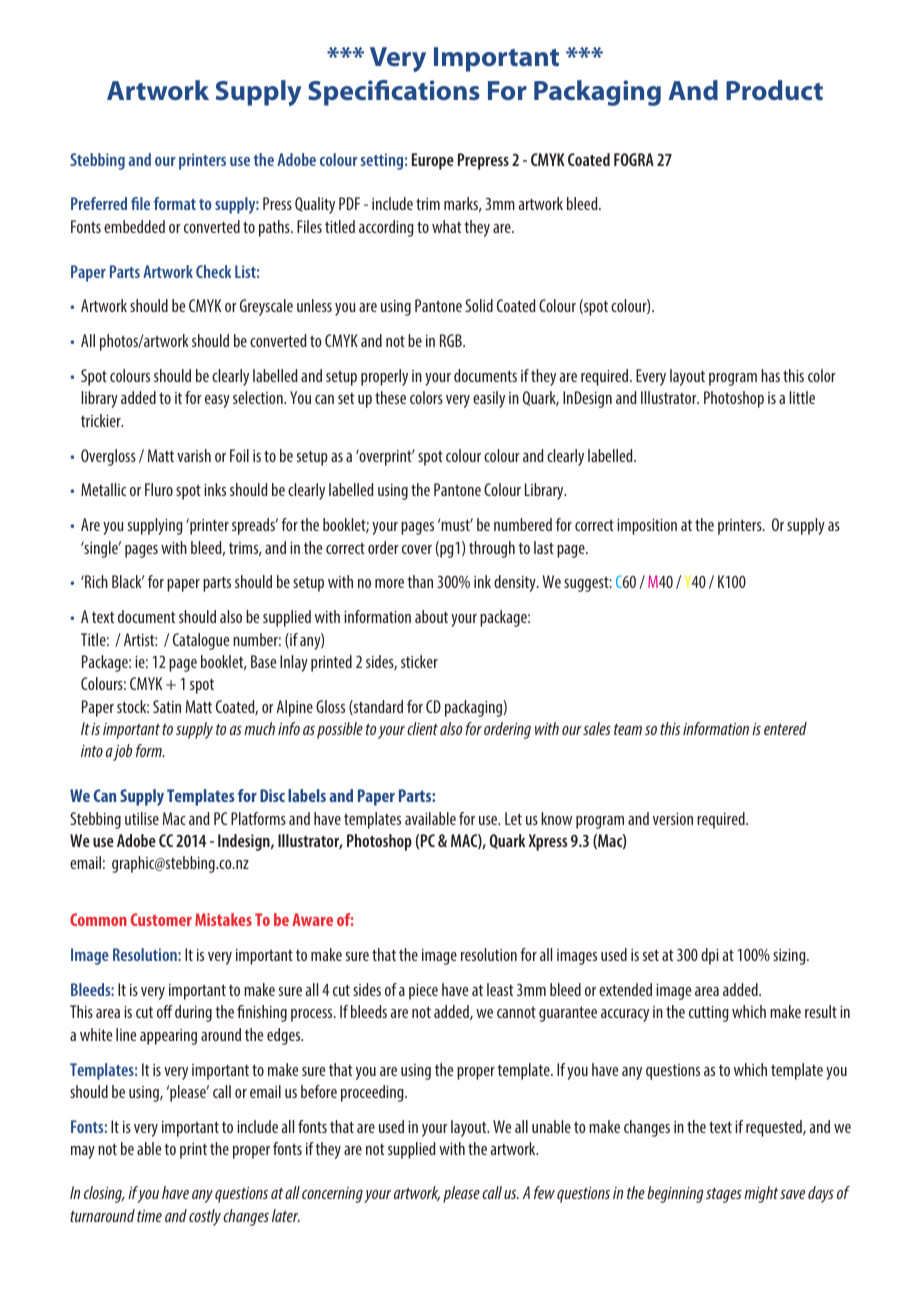 This screenshot has height=1308, width=924. I want to click on Product, so click(774, 90).
